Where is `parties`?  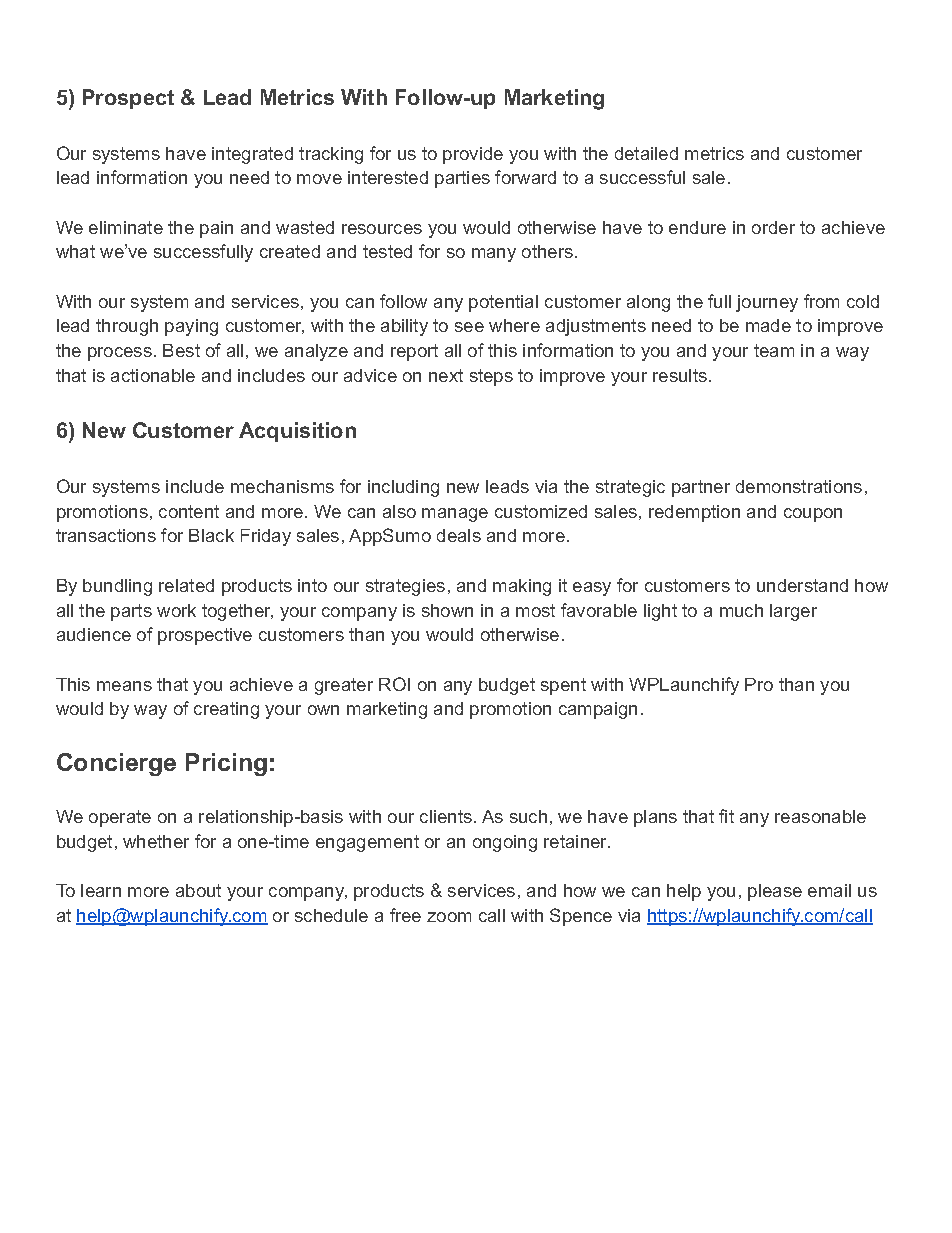
parties is located at coordinates (462, 179).
